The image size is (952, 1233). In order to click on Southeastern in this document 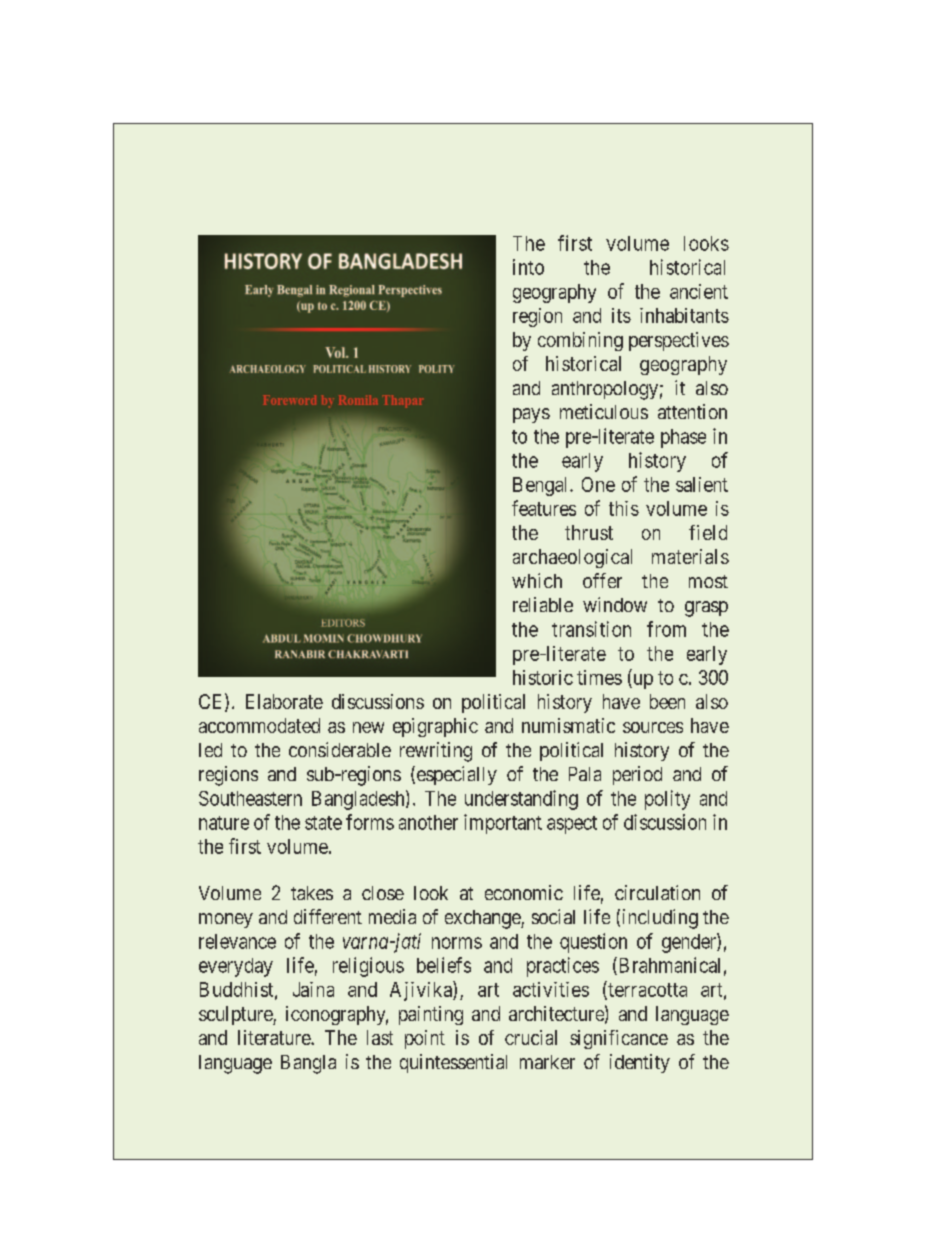, I will do `click(250, 798)`.
